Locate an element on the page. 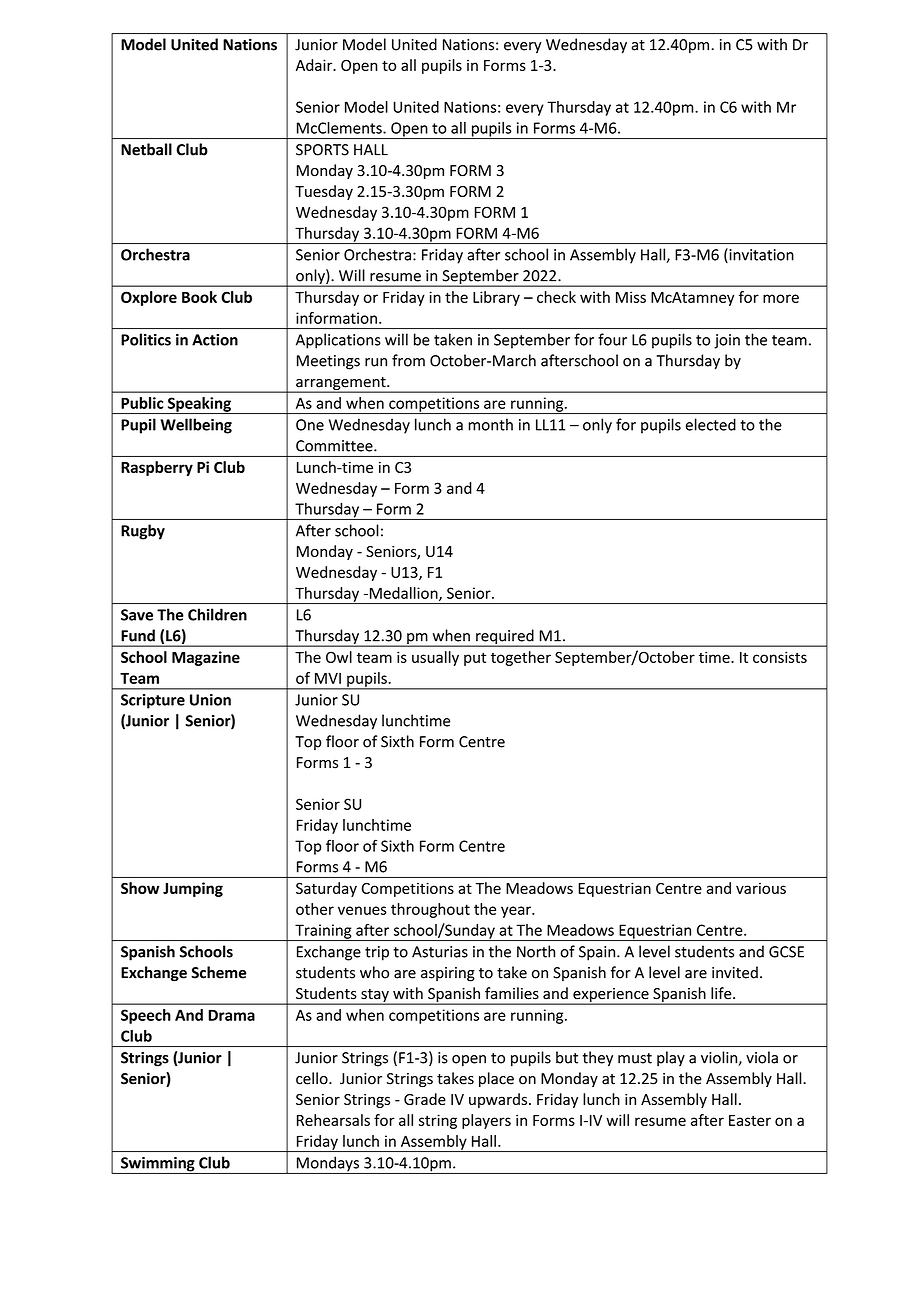 The width and height of the image is (924, 1308). Wellbeing is located at coordinates (196, 426).
